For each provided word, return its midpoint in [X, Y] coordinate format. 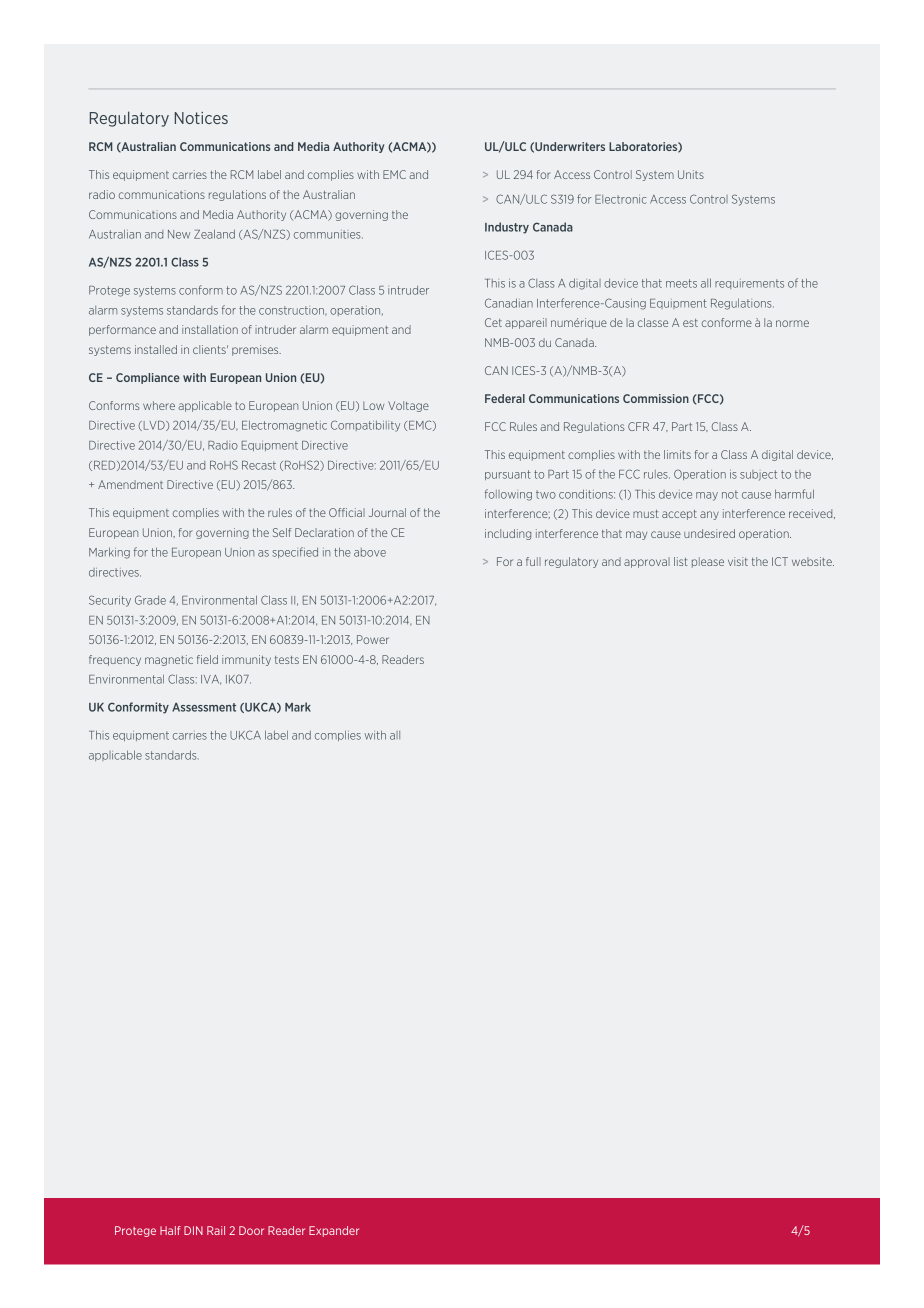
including [508, 534]
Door [251, 1230]
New [179, 234]
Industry [507, 228]
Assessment [204, 707]
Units [691, 174]
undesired [709, 533]
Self [282, 532]
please [708, 562]
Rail [216, 1230]
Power [373, 639]
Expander [334, 1231]
